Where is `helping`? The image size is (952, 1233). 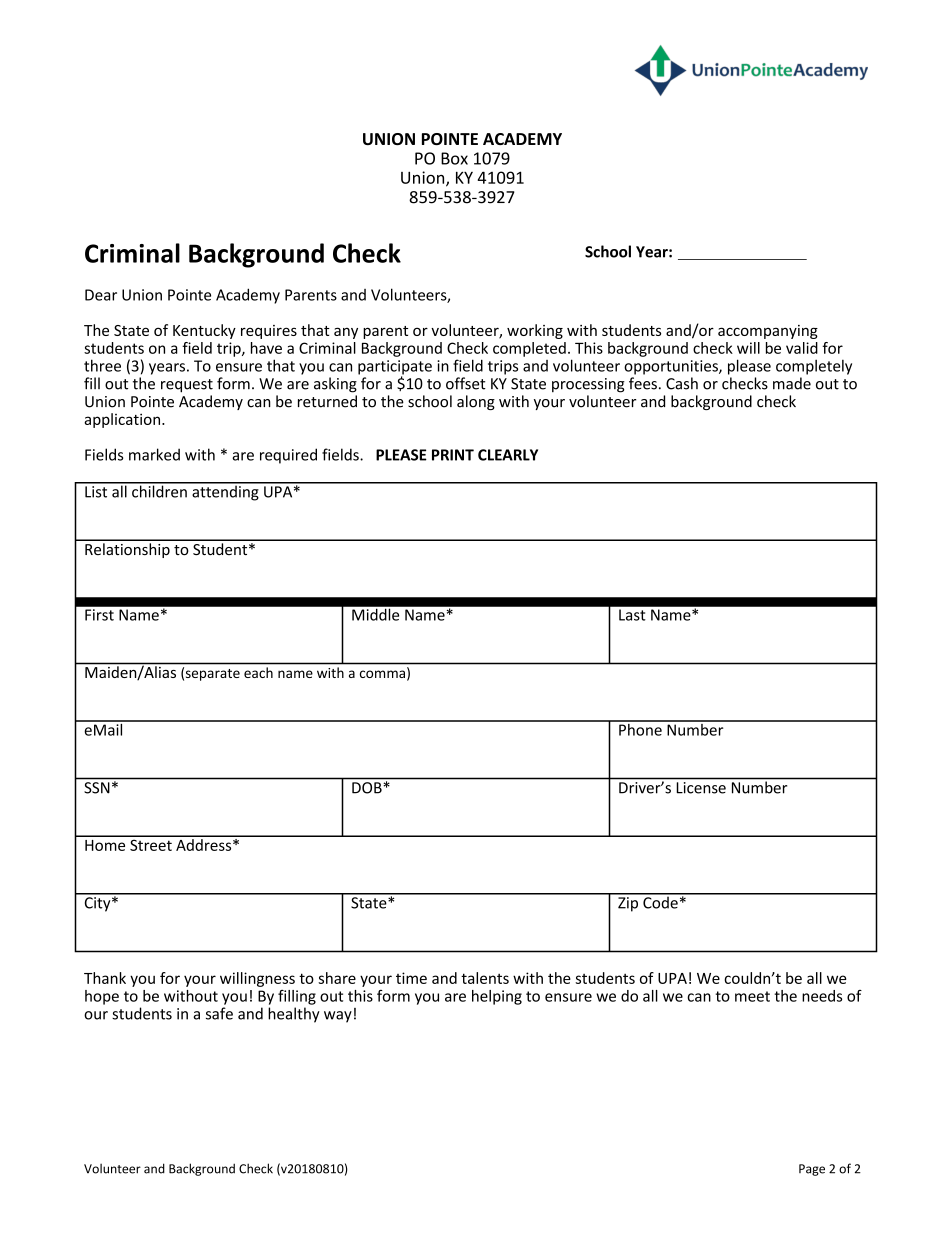
helping is located at coordinates (497, 997).
